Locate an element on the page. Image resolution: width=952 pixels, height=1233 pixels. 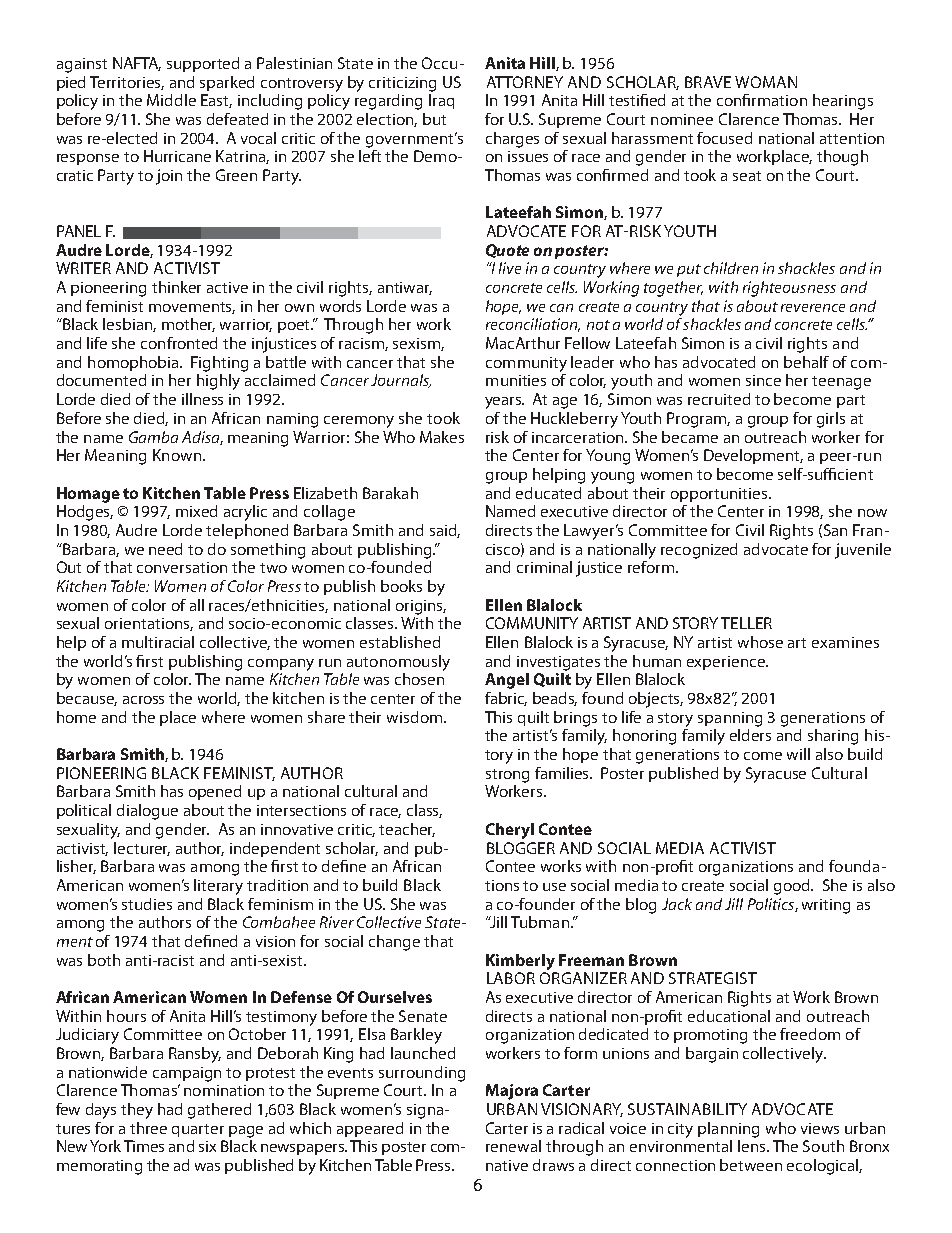
WOMAN is located at coordinates (766, 82).
